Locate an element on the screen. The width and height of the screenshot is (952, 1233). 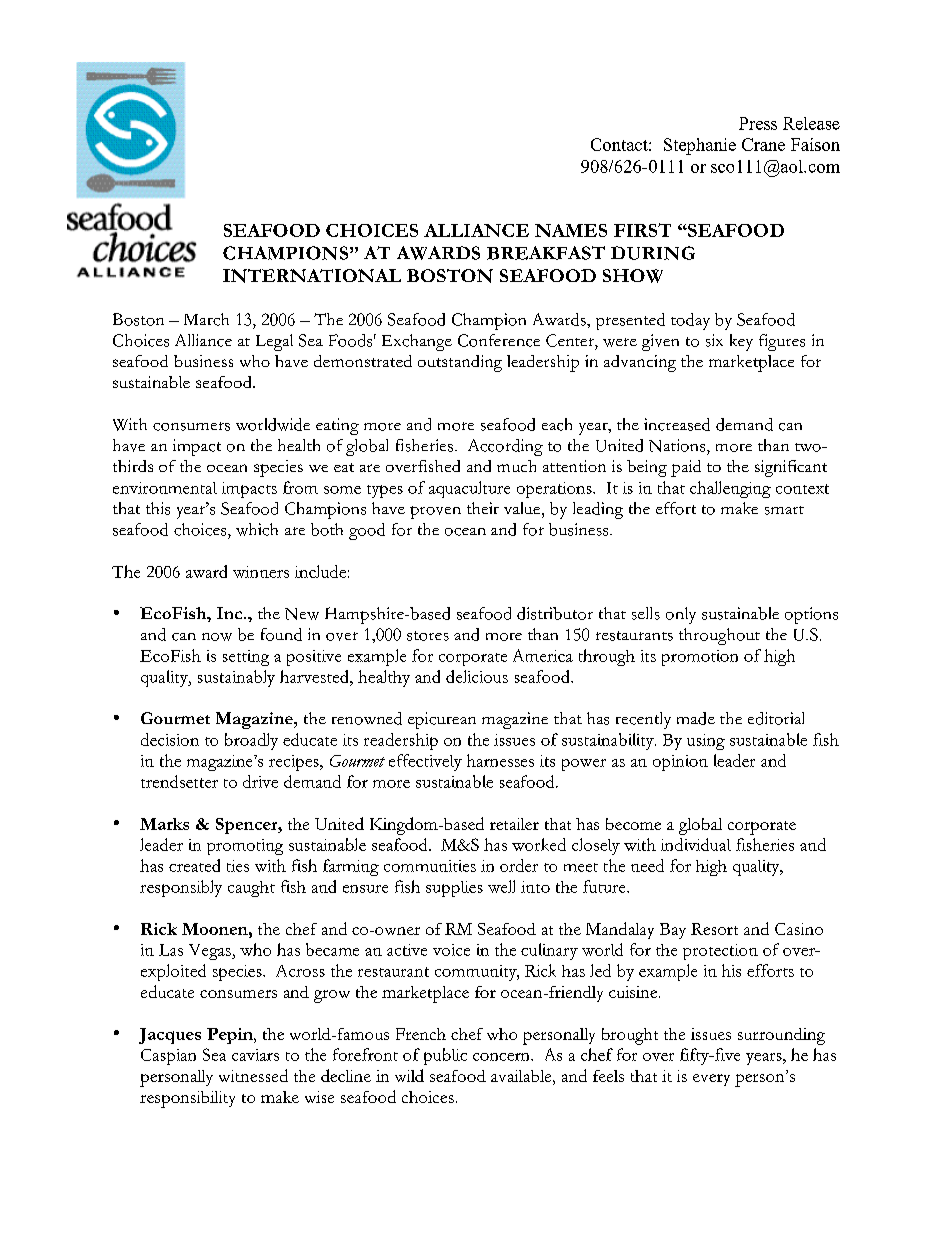
stores is located at coordinates (428, 636).
